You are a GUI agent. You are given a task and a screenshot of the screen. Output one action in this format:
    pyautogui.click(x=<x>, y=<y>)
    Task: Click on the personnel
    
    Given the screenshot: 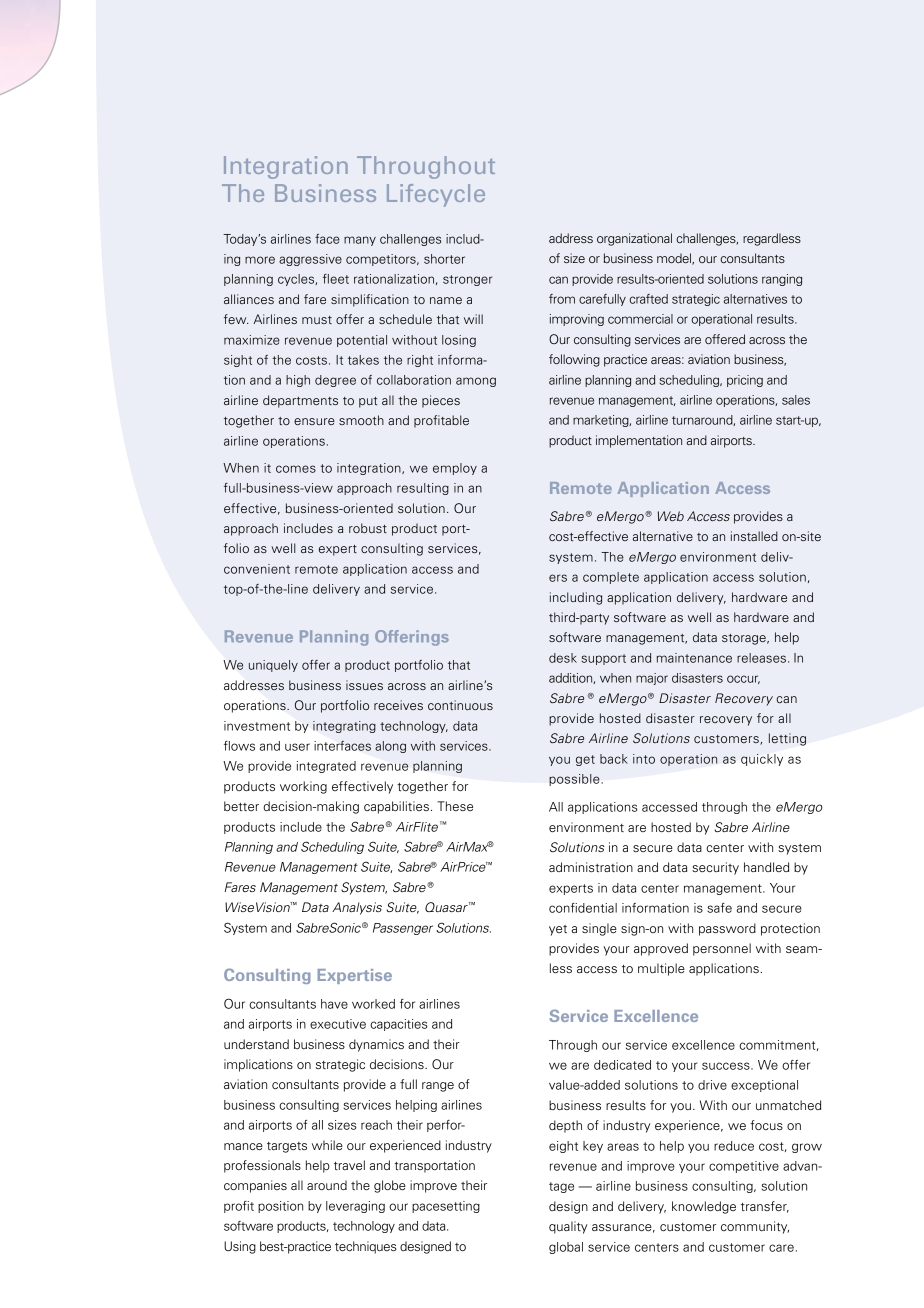 What is the action you would take?
    pyautogui.click(x=722, y=949)
